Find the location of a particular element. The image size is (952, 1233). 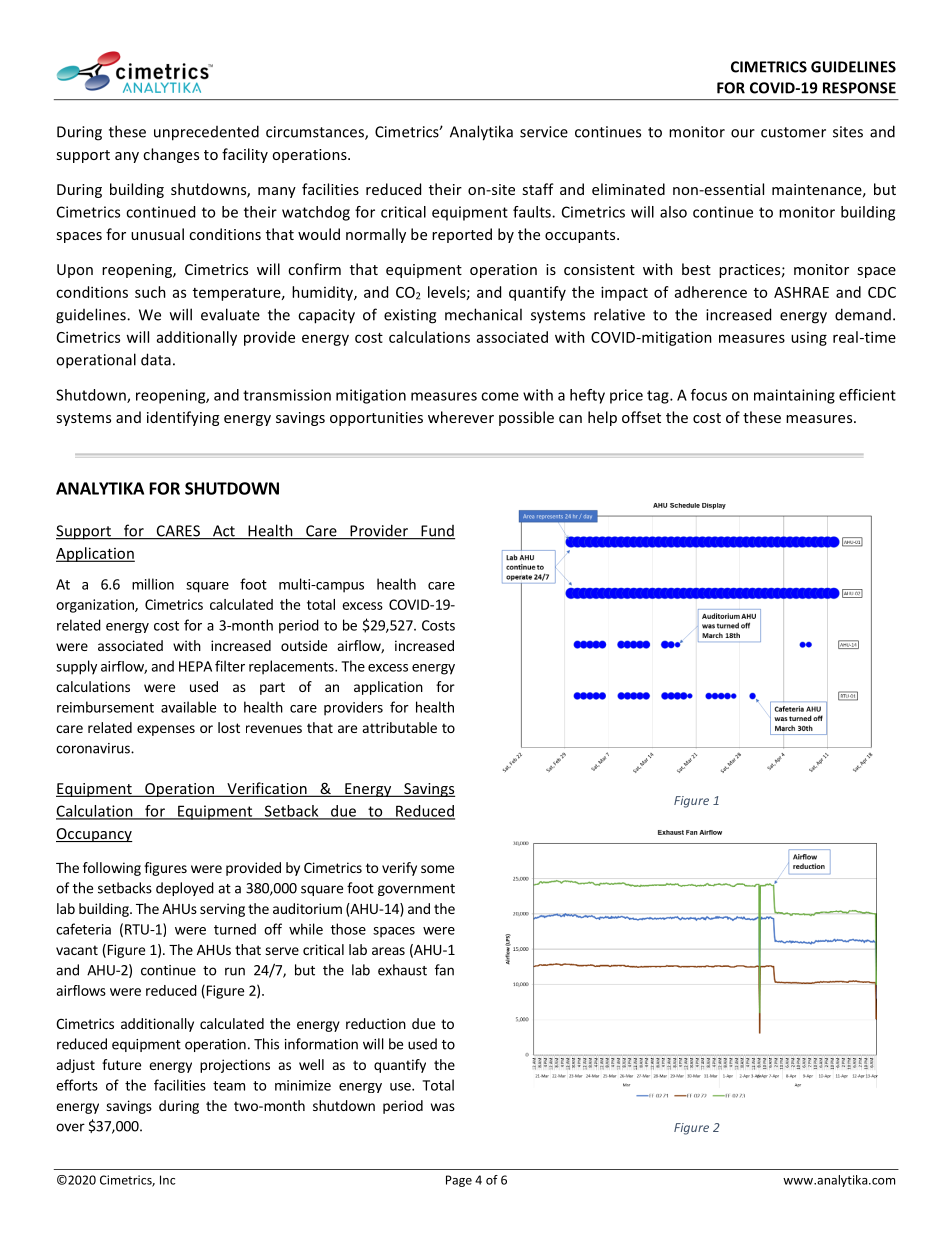

service is located at coordinates (544, 132).
